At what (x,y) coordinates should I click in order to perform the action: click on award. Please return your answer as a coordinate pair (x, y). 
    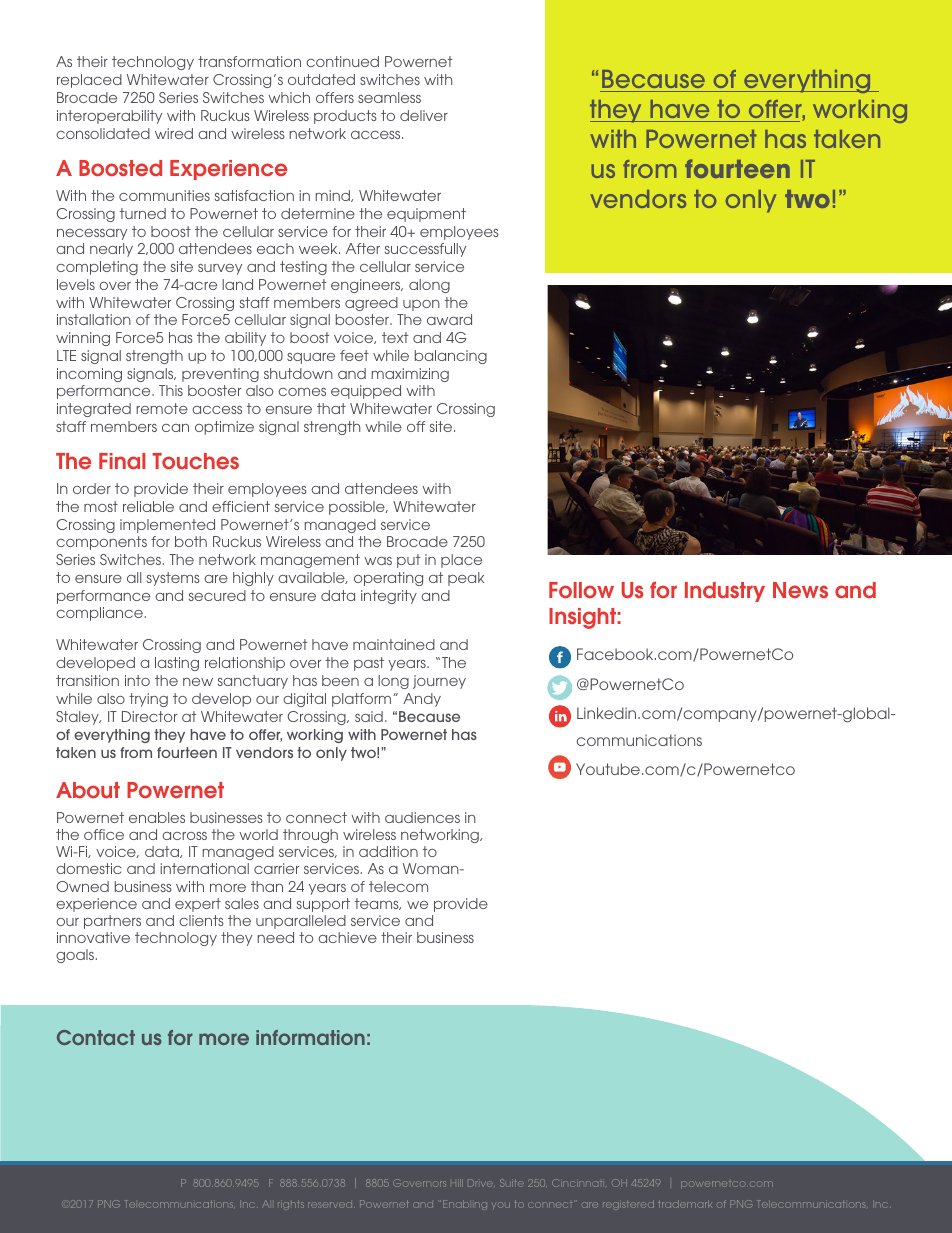
    Looking at the image, I should click on (449, 319).
